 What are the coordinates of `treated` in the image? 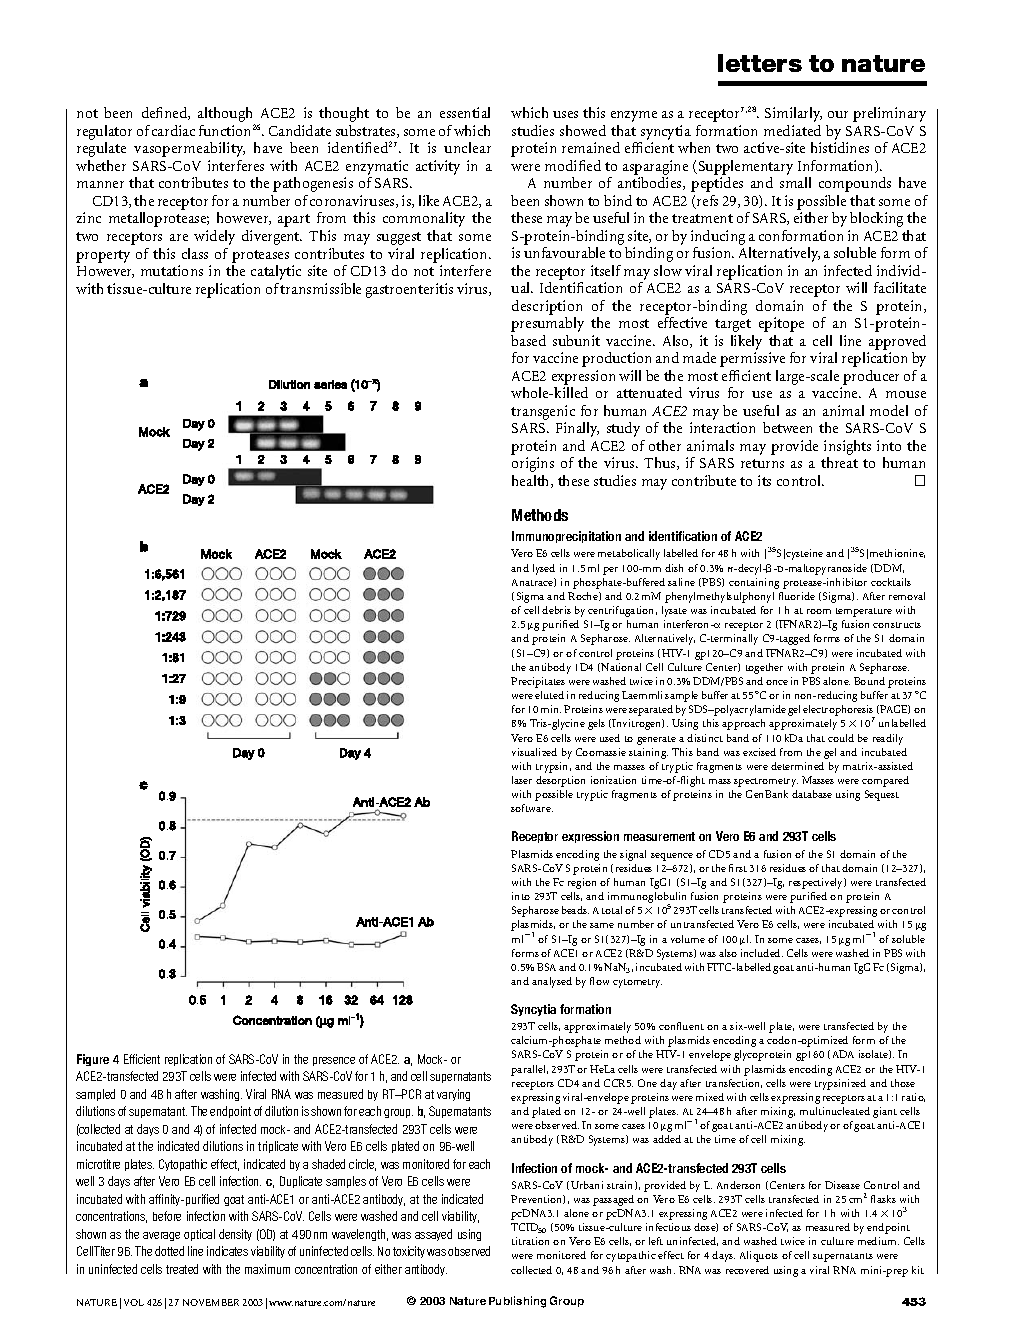 It's located at (182, 1269).
